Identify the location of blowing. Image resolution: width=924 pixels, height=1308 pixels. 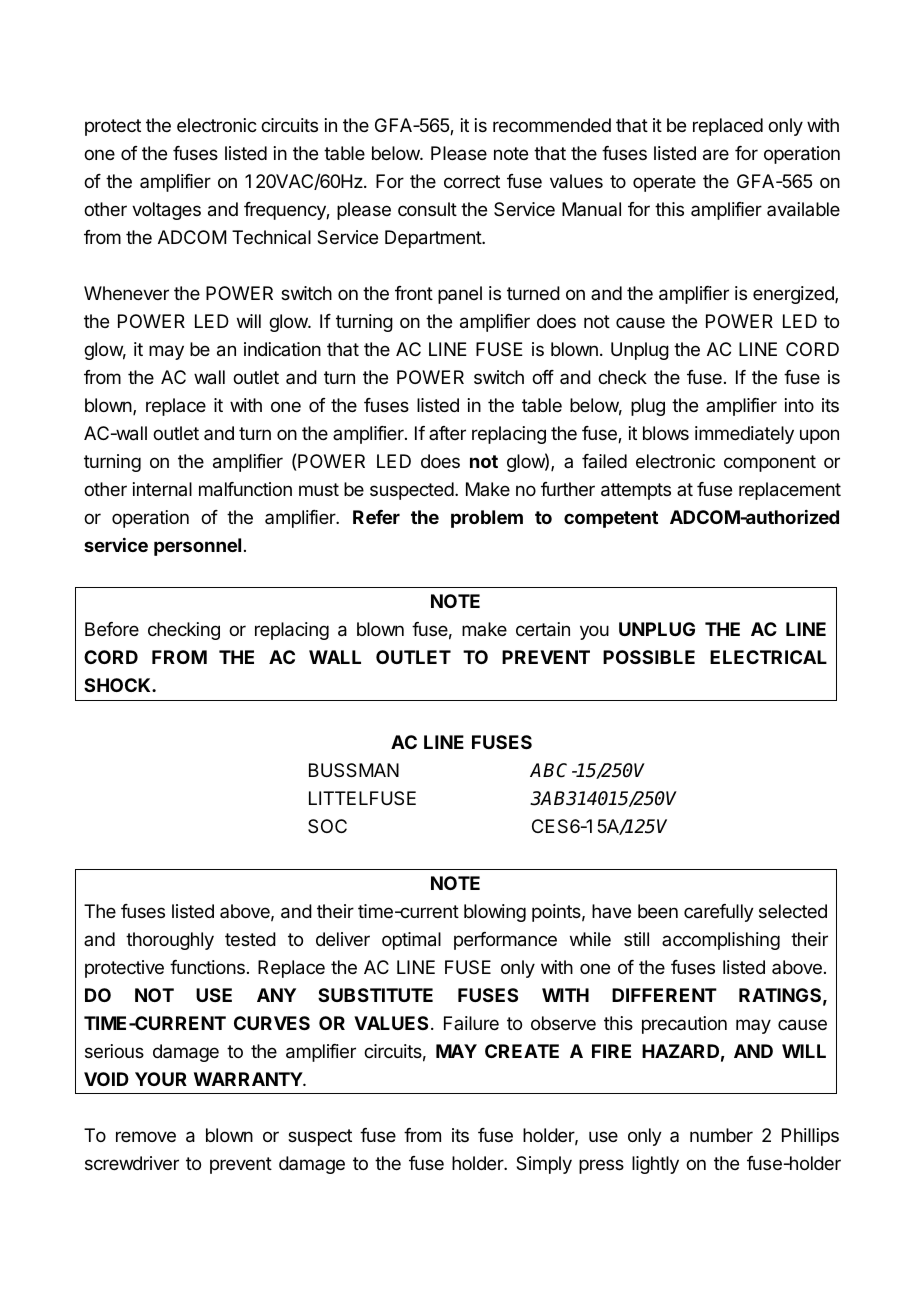
(495, 913).
